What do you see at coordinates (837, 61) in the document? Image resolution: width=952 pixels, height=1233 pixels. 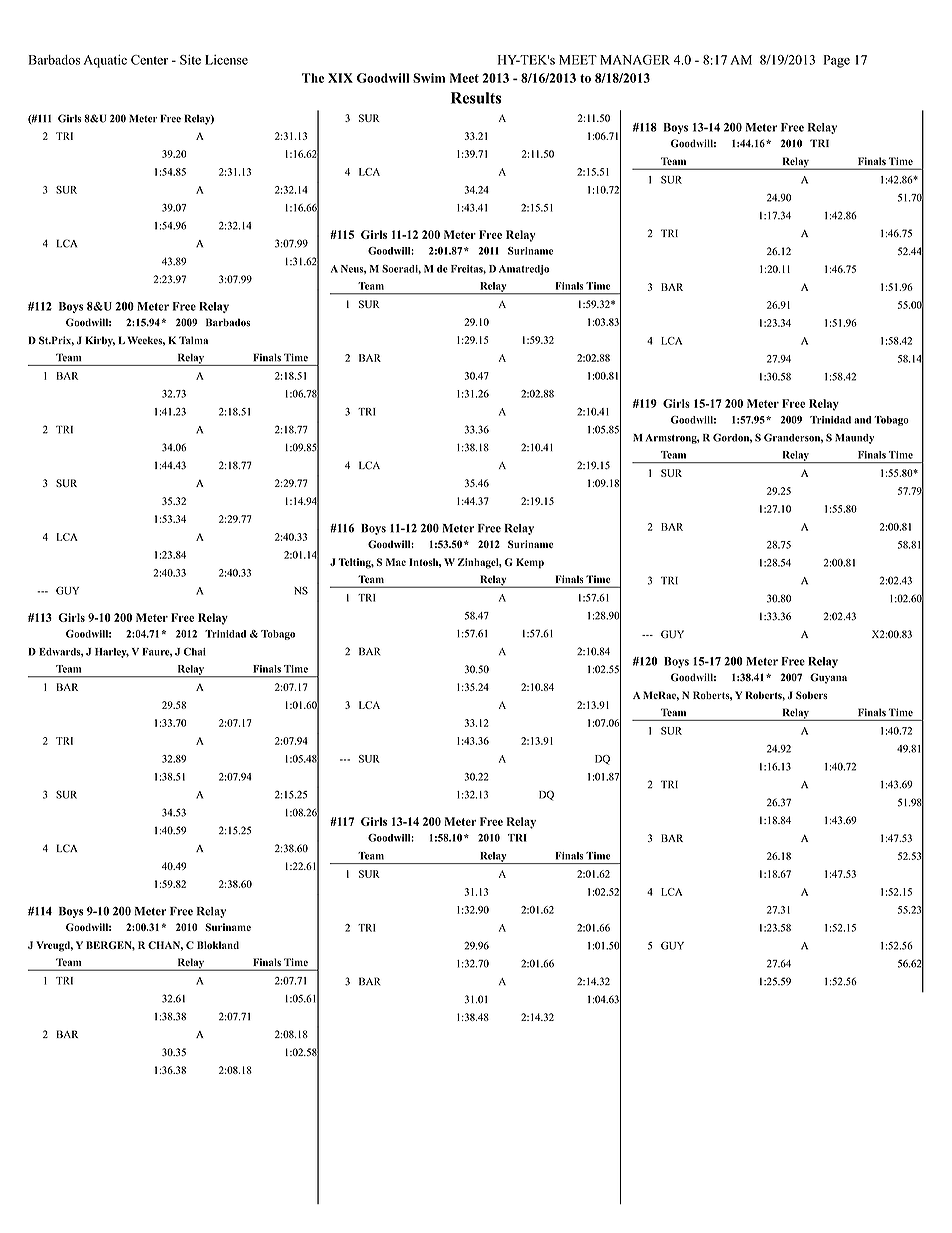 I see `Page` at bounding box center [837, 61].
